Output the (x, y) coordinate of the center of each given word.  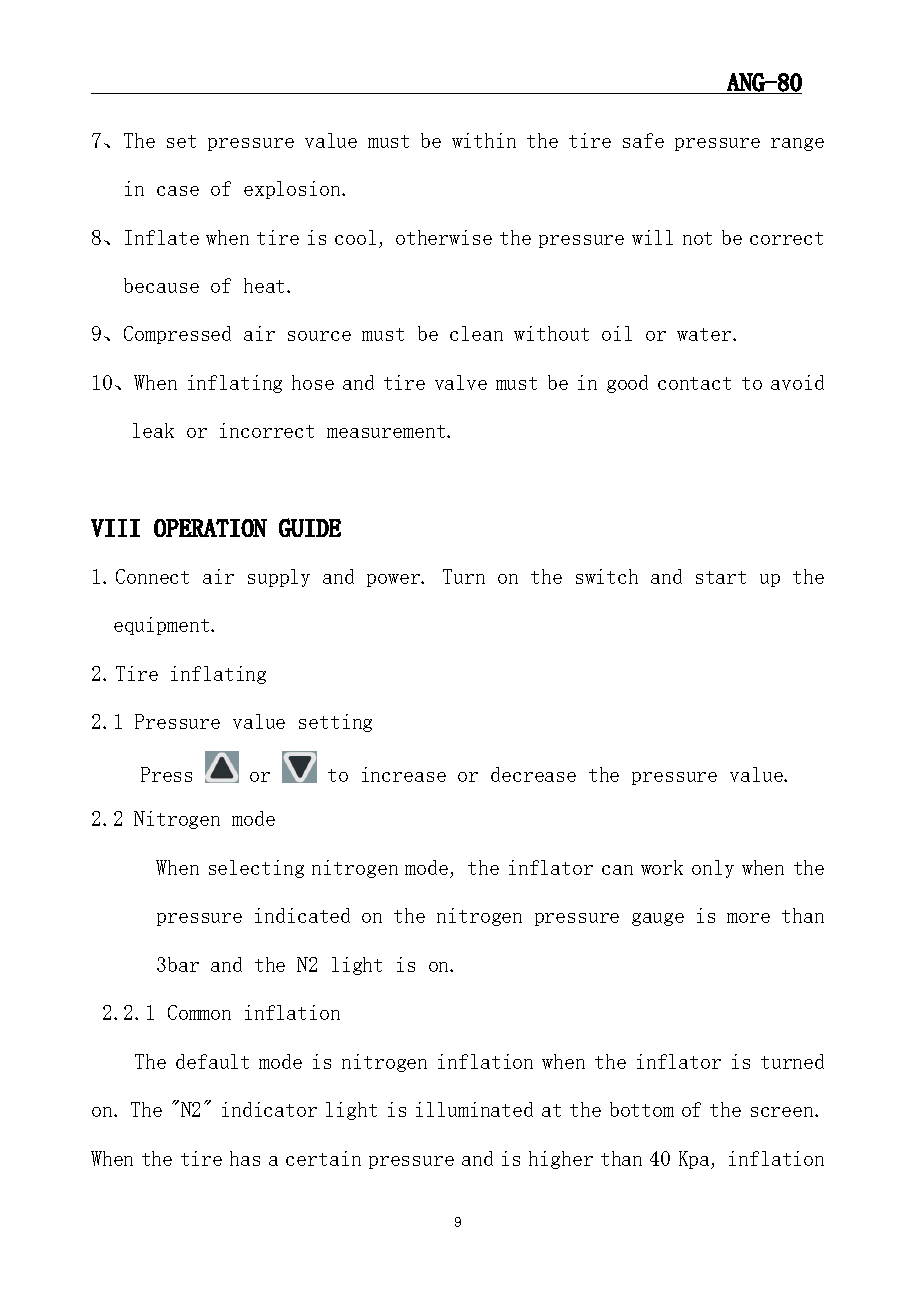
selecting (256, 869)
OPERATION (210, 528)
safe (643, 140)
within (484, 140)
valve (461, 382)
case (178, 191)
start (721, 577)
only (713, 869)
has (245, 1158)
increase (404, 774)
